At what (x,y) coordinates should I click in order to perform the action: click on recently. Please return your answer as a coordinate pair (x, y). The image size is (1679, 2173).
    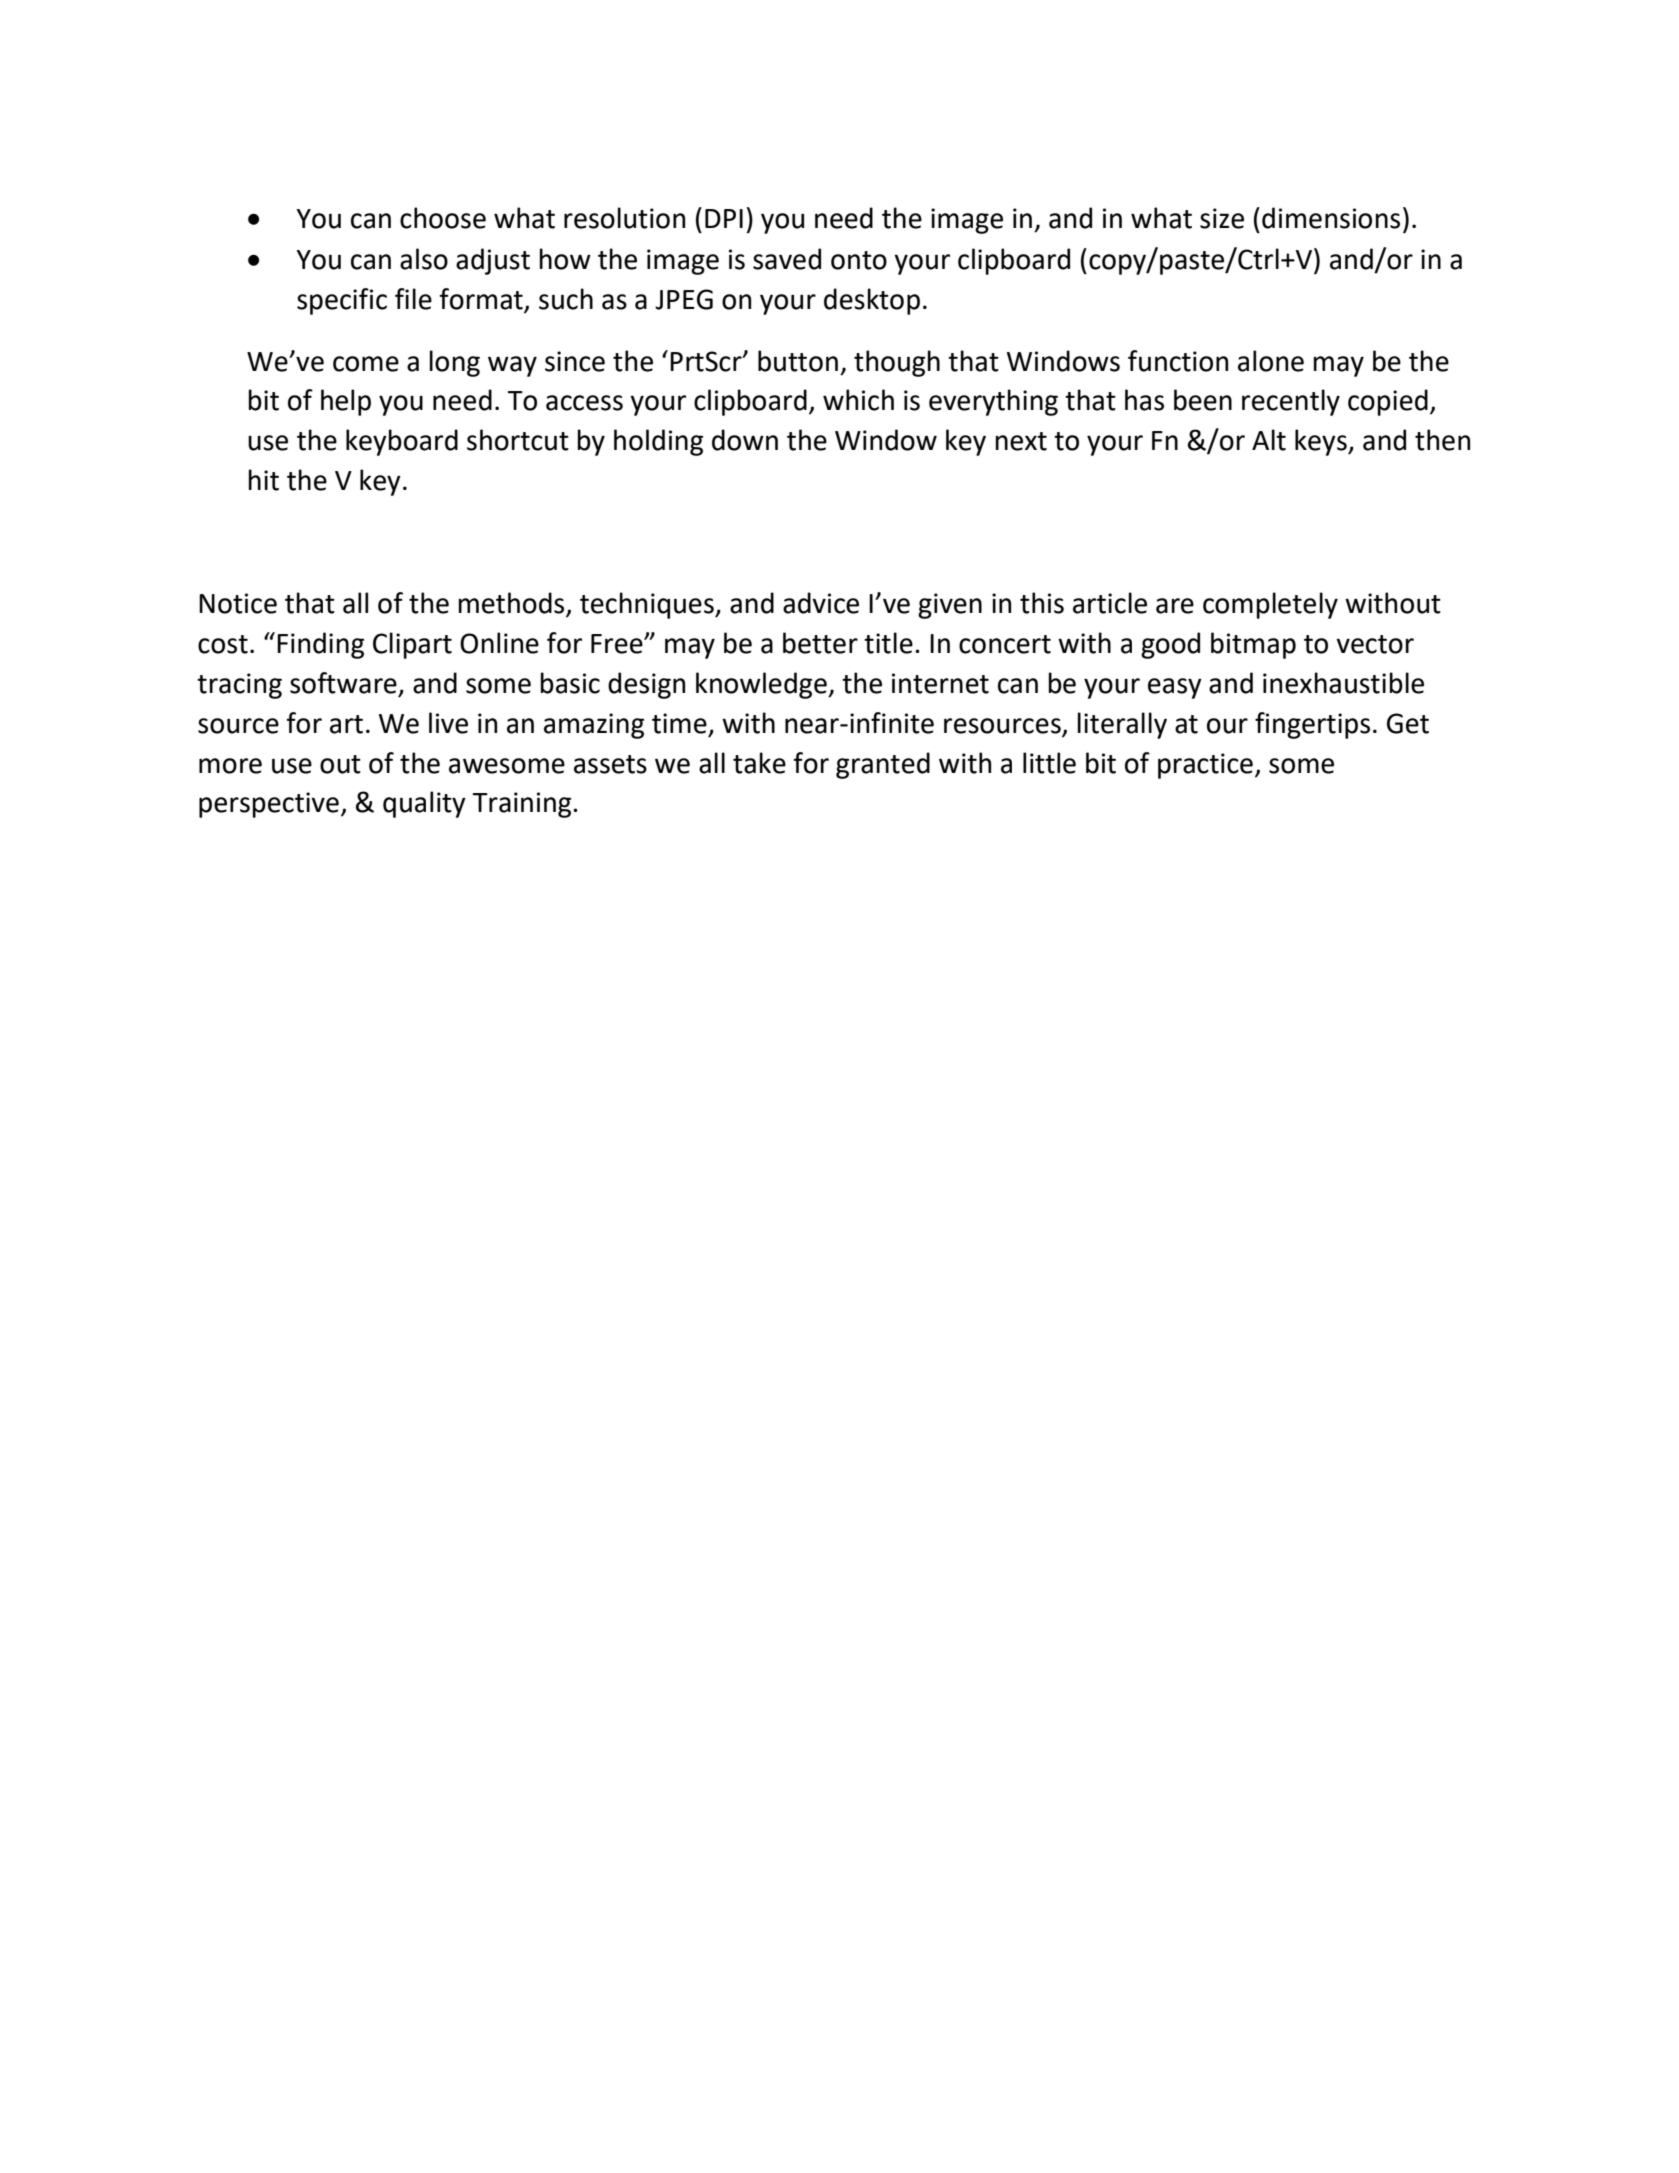
    Looking at the image, I should click on (1291, 402).
